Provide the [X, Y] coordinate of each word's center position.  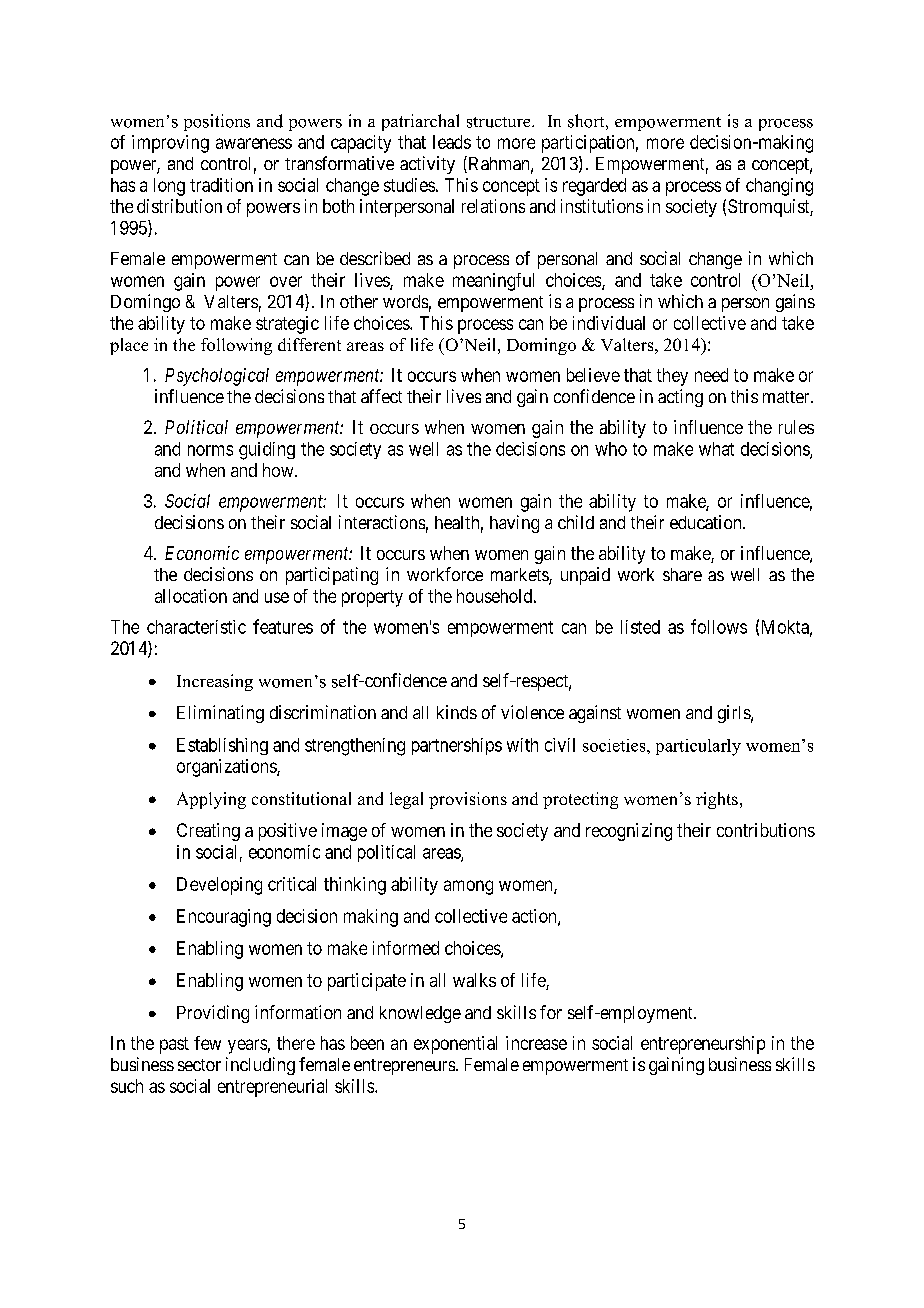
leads [452, 142]
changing [779, 187]
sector [199, 1065]
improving [170, 144]
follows [719, 626]
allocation [191, 596]
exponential [455, 1045]
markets [520, 576]
